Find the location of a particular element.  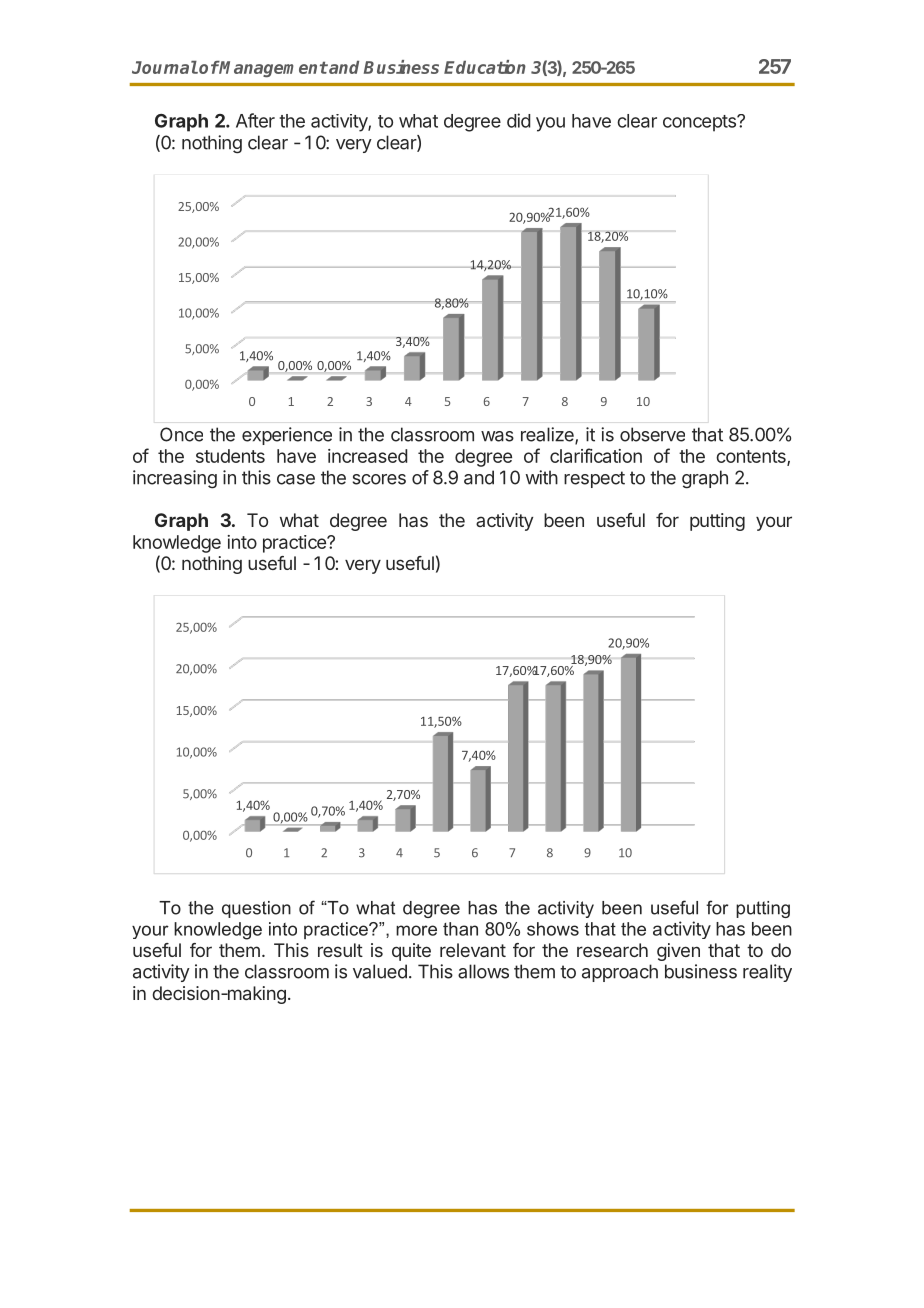

given is located at coordinates (678, 952).
